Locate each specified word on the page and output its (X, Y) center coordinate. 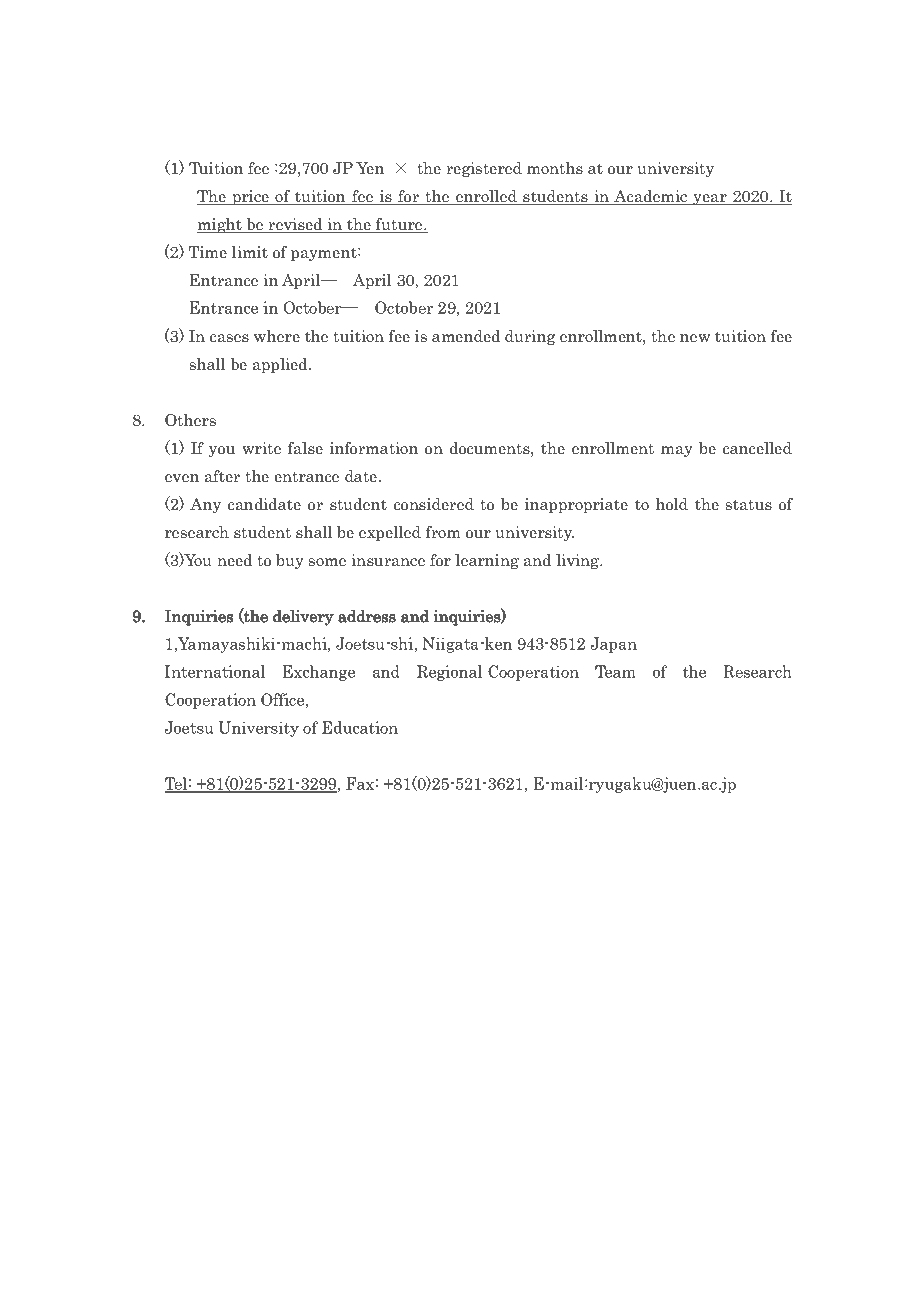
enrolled (486, 197)
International (214, 671)
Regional (449, 673)
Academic (651, 197)
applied (281, 365)
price (250, 197)
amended (466, 336)
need (234, 560)
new (695, 338)
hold (672, 504)
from (443, 532)
